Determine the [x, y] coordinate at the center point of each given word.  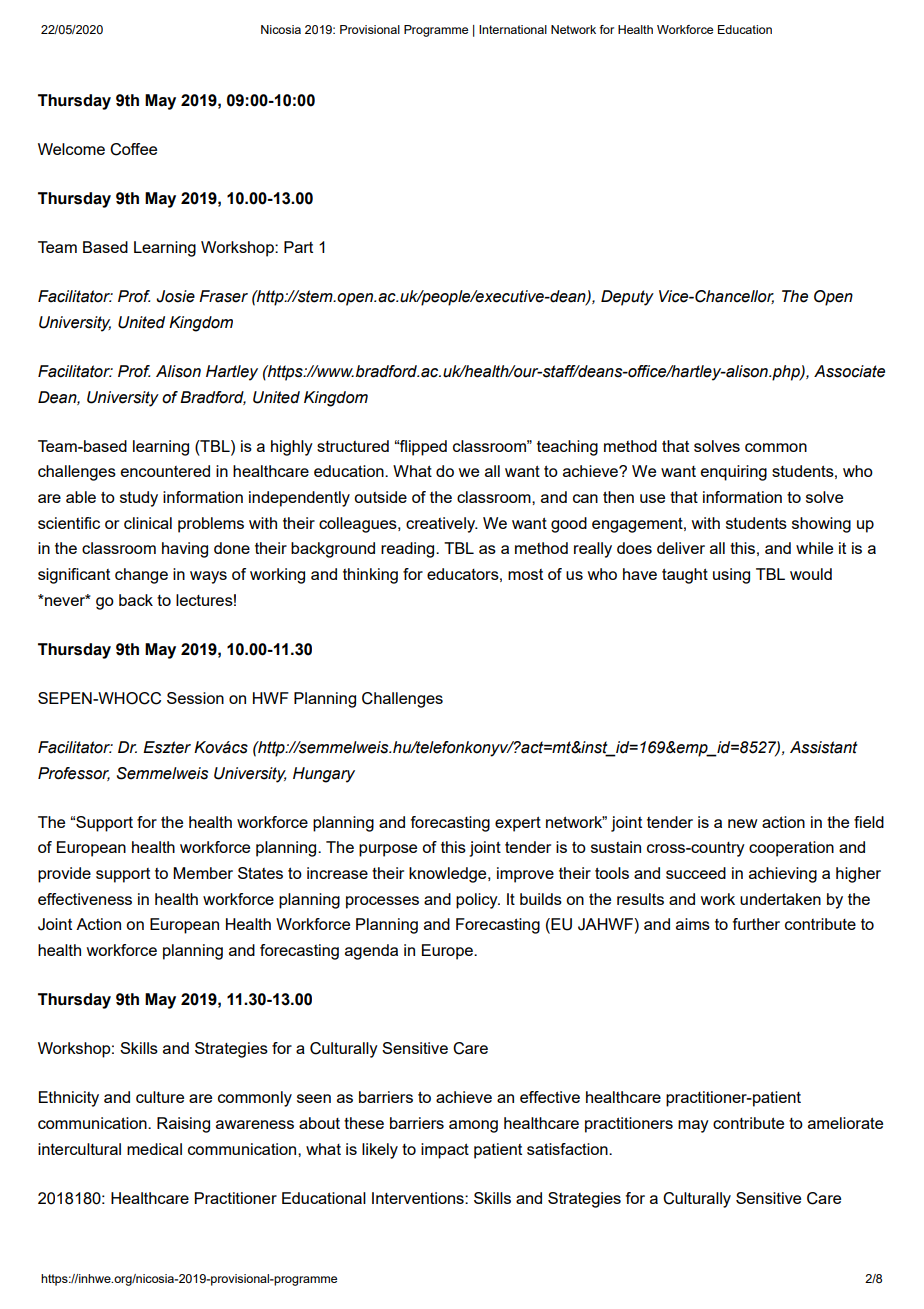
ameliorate [845, 1123]
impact [445, 1151]
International [513, 29]
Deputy [627, 298]
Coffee [133, 149]
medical [154, 1149]
